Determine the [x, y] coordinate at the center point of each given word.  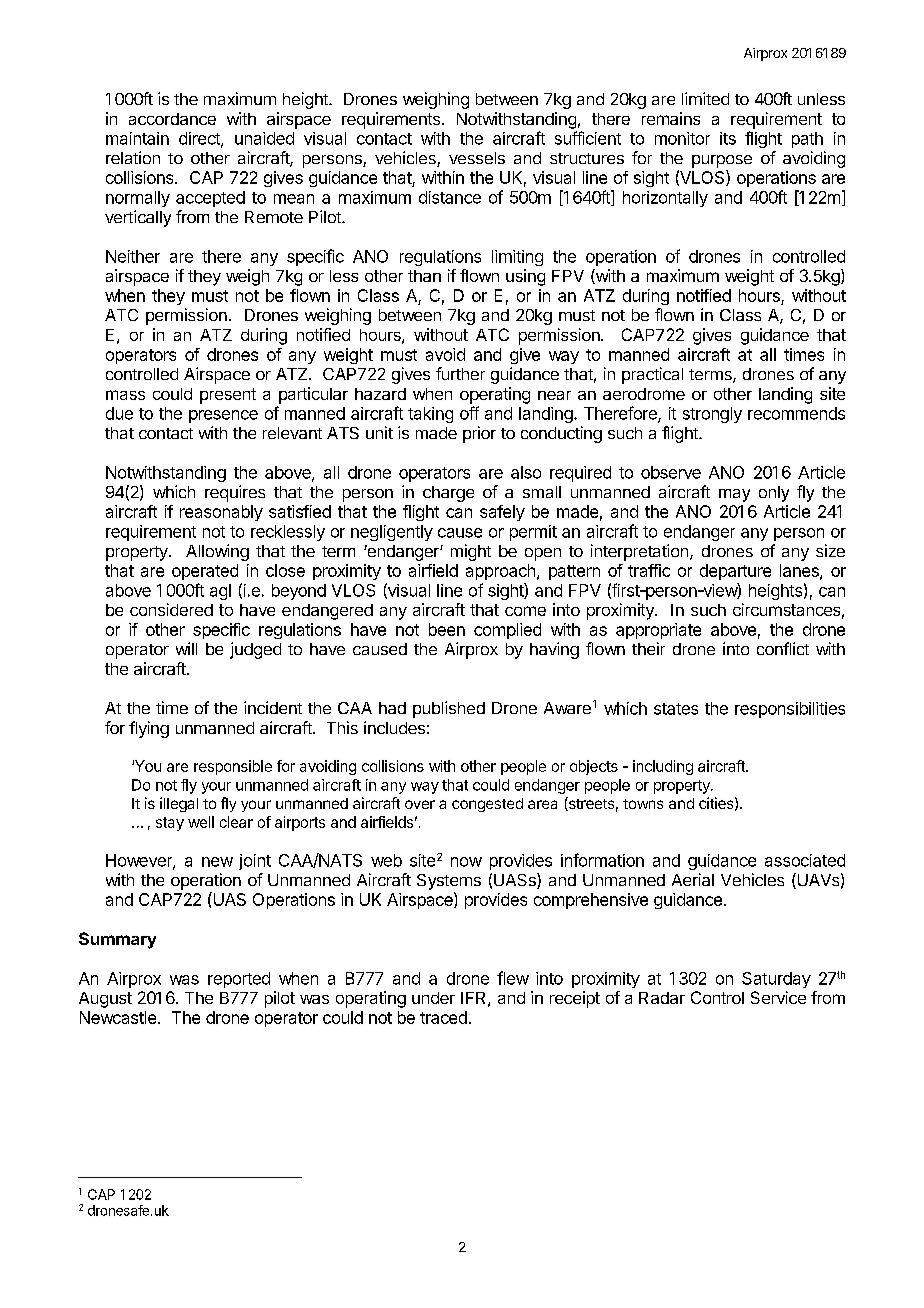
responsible [233, 767]
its [728, 138]
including [663, 767]
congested [487, 805]
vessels [477, 158]
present [228, 396]
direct [200, 139]
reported [239, 980]
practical [652, 375]
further [460, 373]
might [471, 552]
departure [735, 572]
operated [205, 572]
